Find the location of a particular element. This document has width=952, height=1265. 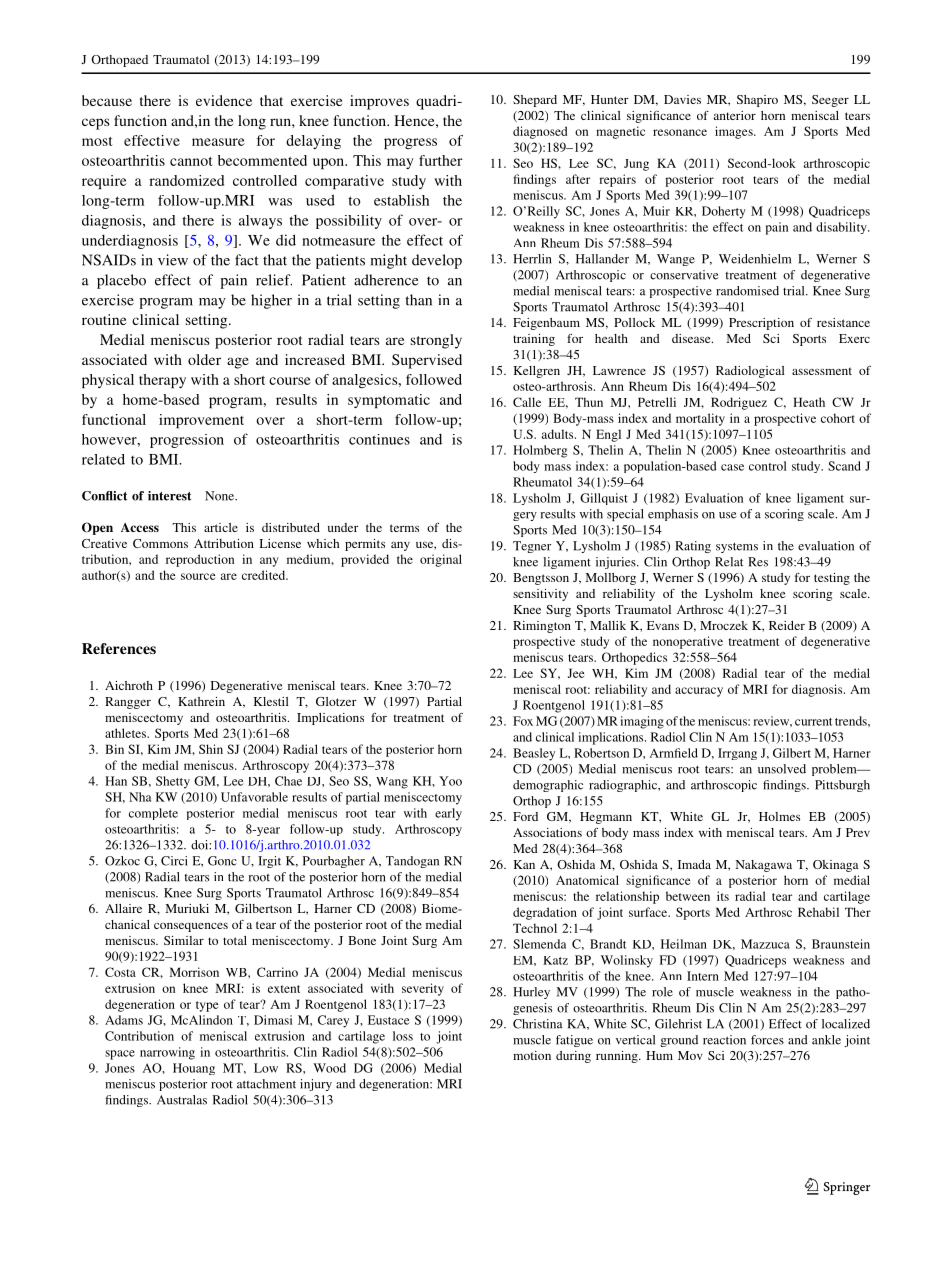

original is located at coordinates (441, 560).
